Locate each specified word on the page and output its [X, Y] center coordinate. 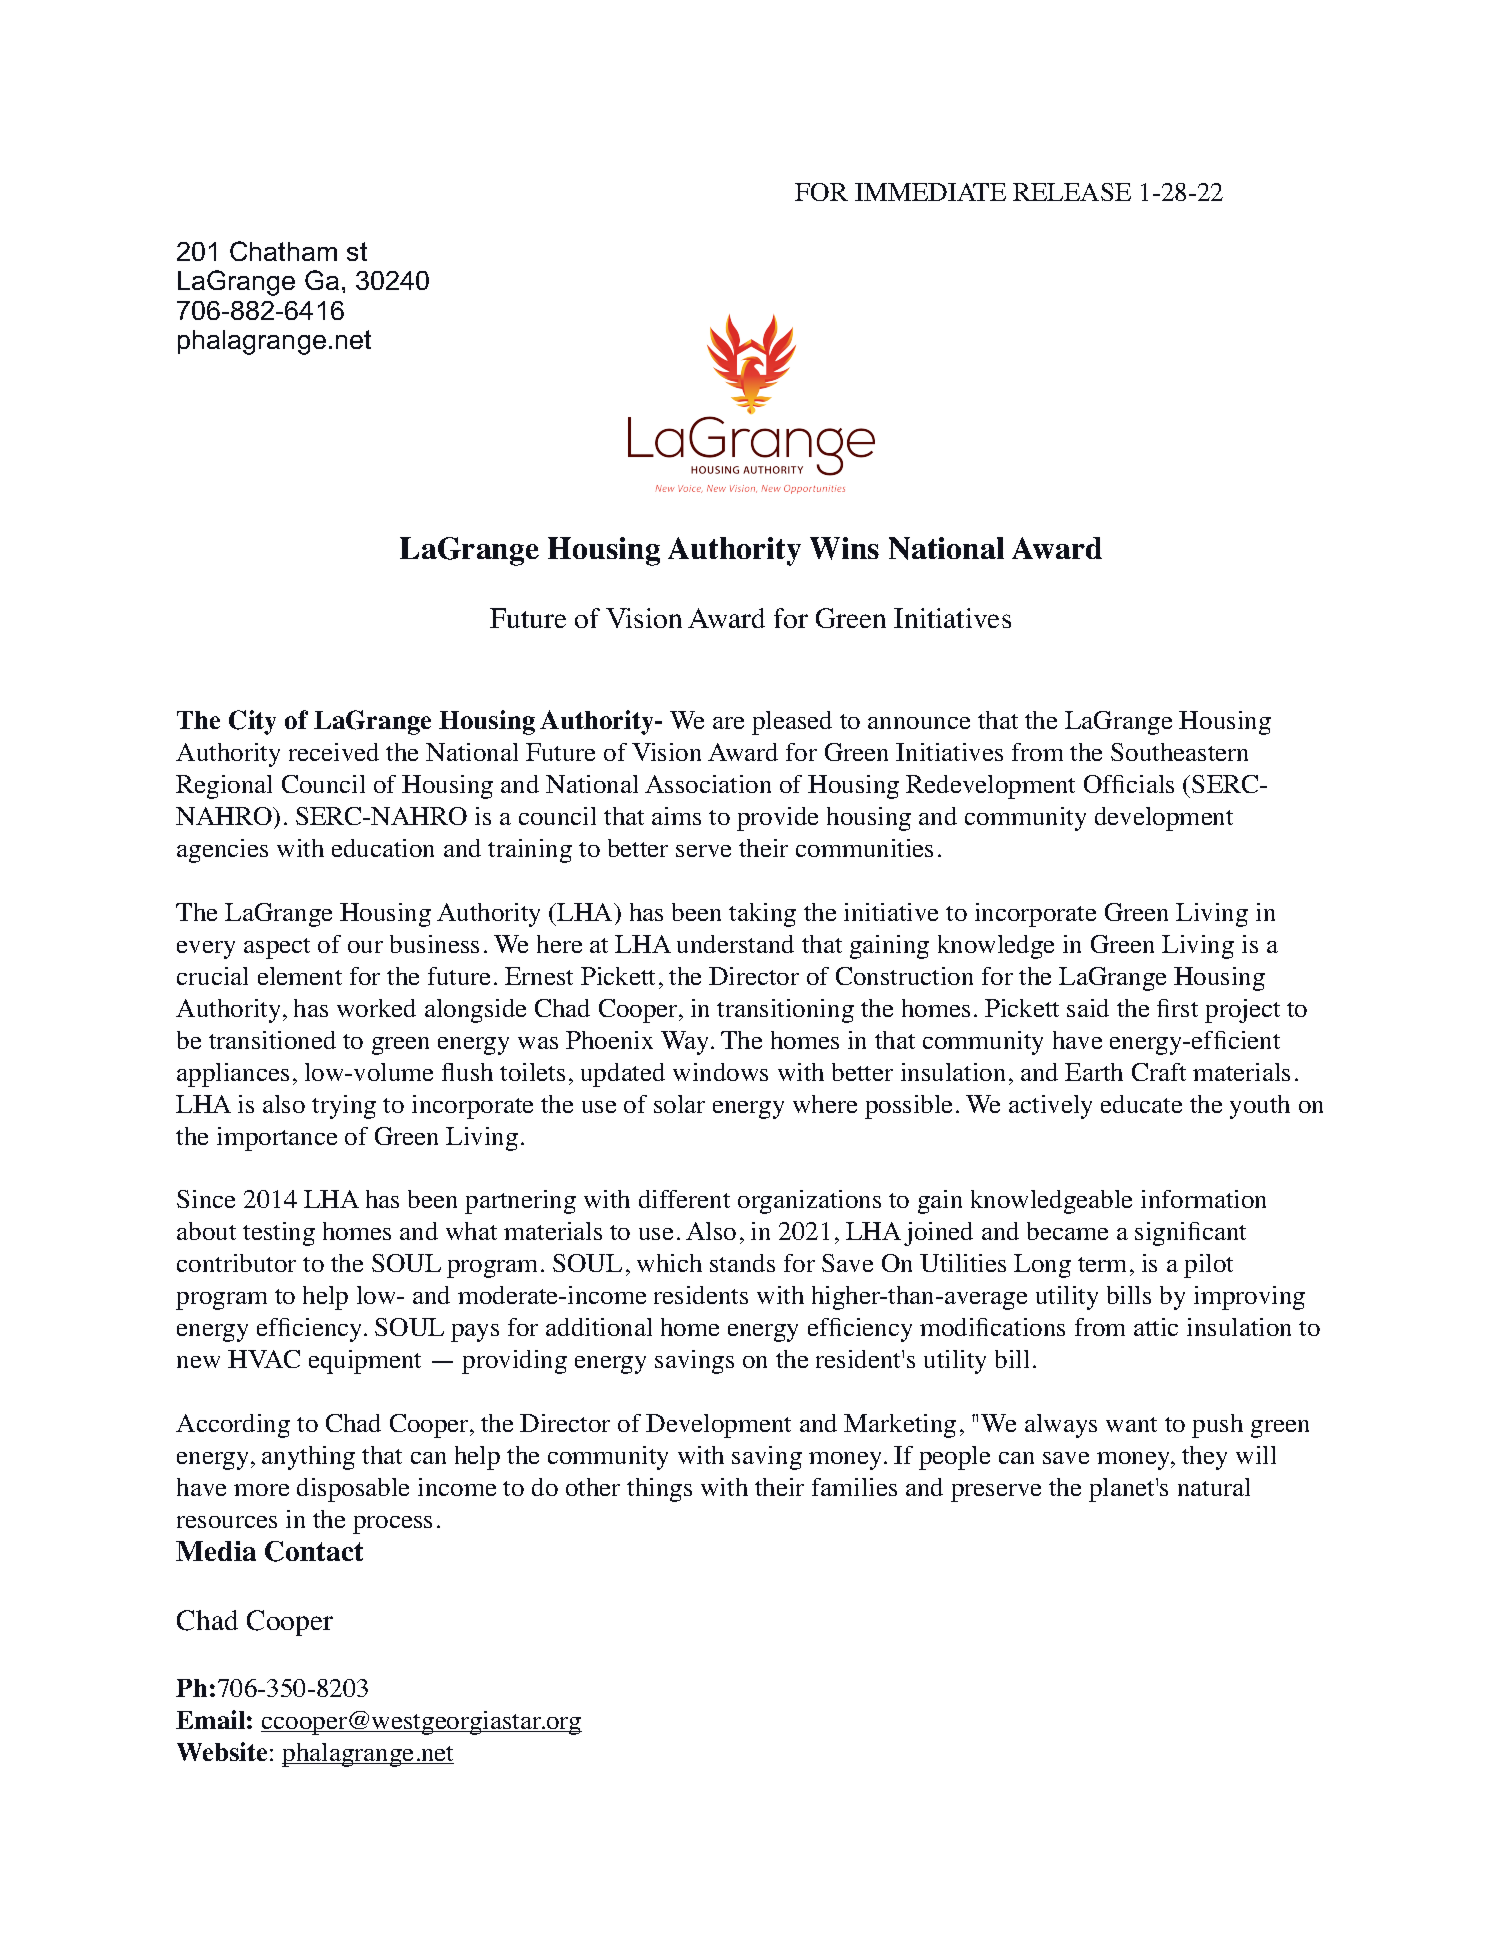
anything [308, 1458]
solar [679, 1104]
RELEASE [1072, 192]
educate [1141, 1104]
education [383, 848]
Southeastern [1179, 752]
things [659, 1490]
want [1131, 1424]
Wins [844, 548]
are [728, 723]
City [252, 722]
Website [222, 1751]
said [1088, 1008]
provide [777, 819]
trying [344, 1107]
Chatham [283, 251]
